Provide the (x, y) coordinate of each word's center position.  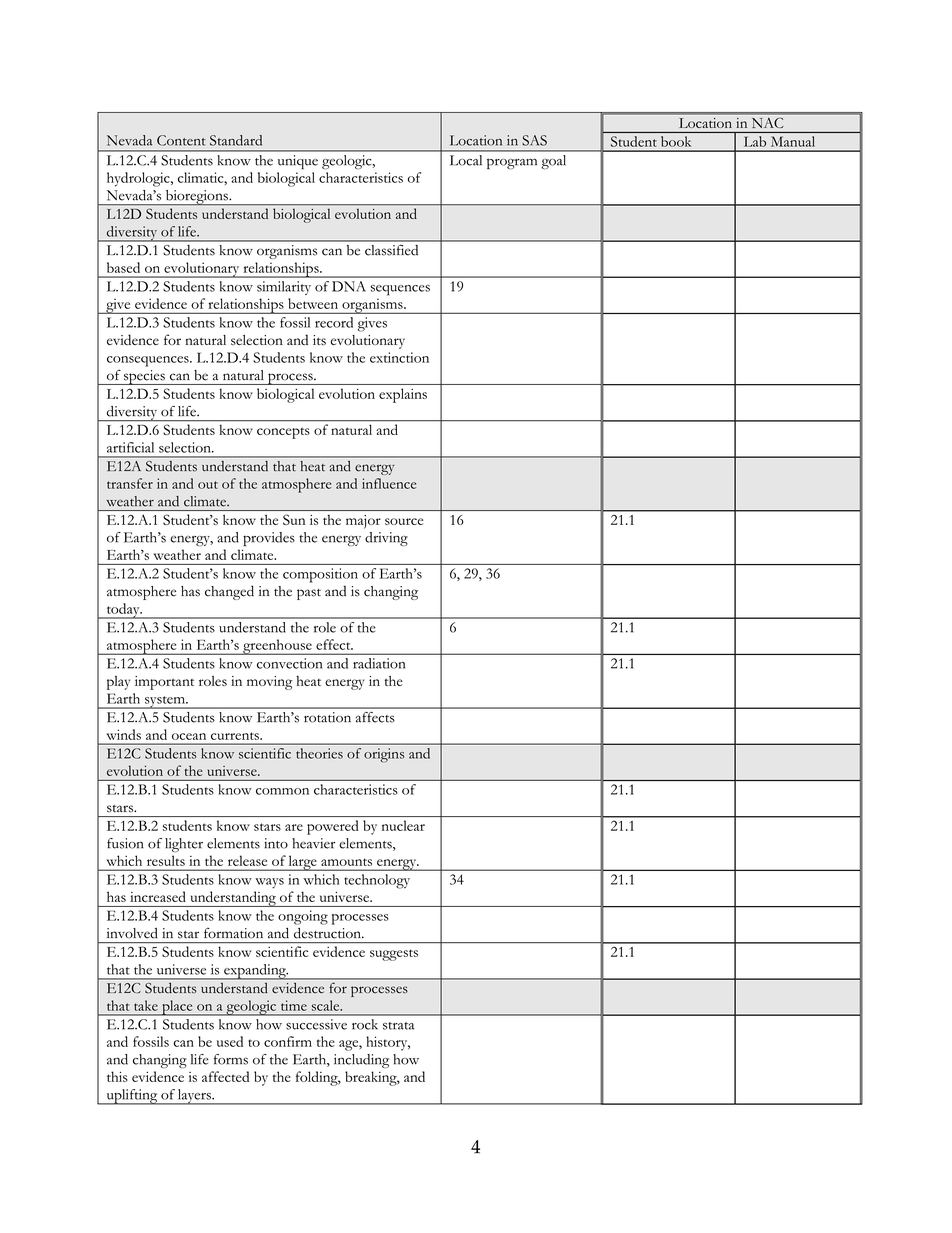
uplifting (132, 1097)
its (319, 340)
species (144, 377)
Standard (236, 140)
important (164, 683)
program (512, 163)
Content (181, 140)
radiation (379, 663)
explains (403, 395)
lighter (184, 845)
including (361, 1061)
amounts (346, 862)
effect (334, 644)
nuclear (403, 825)
